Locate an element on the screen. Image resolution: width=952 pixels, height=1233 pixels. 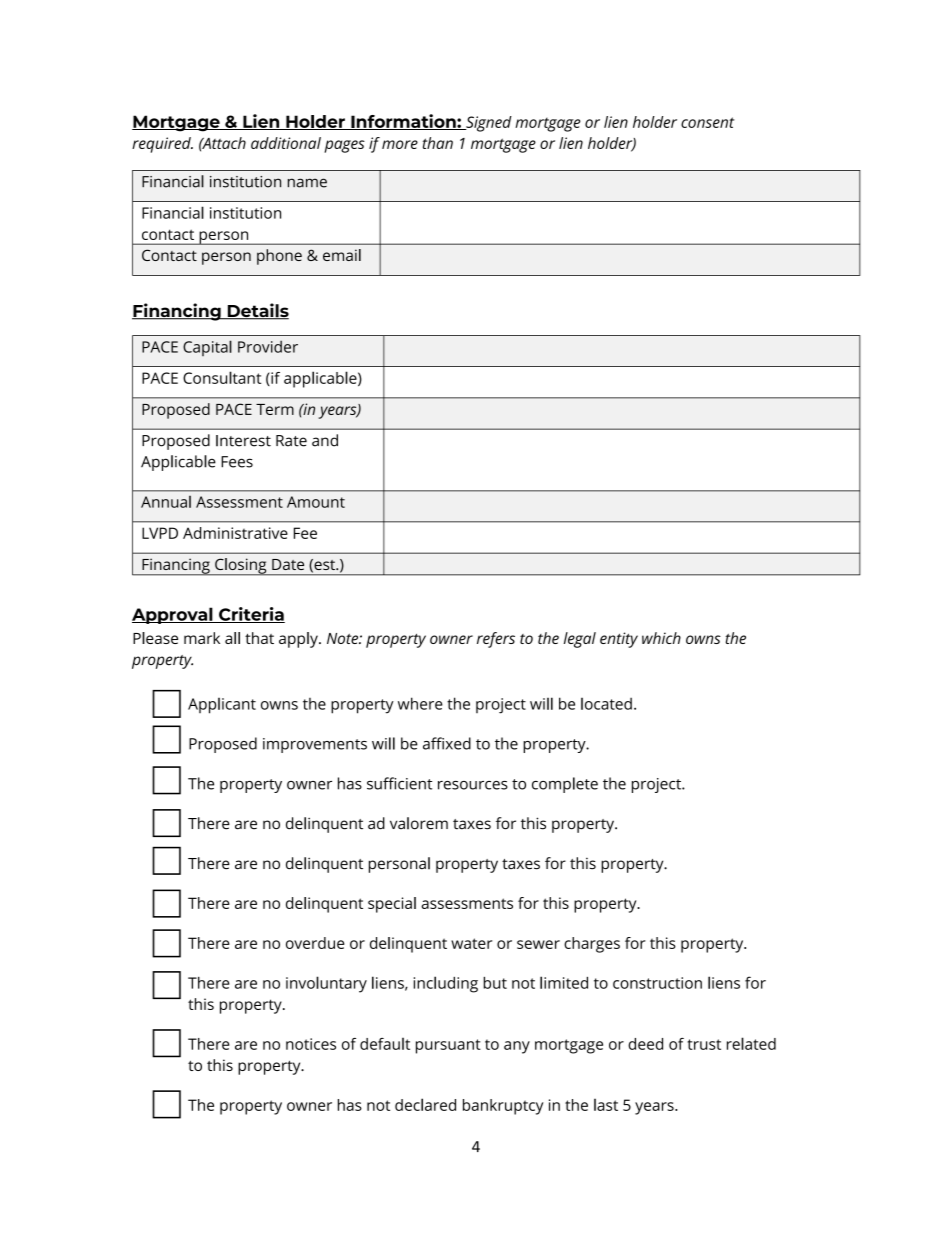
than is located at coordinates (438, 143).
